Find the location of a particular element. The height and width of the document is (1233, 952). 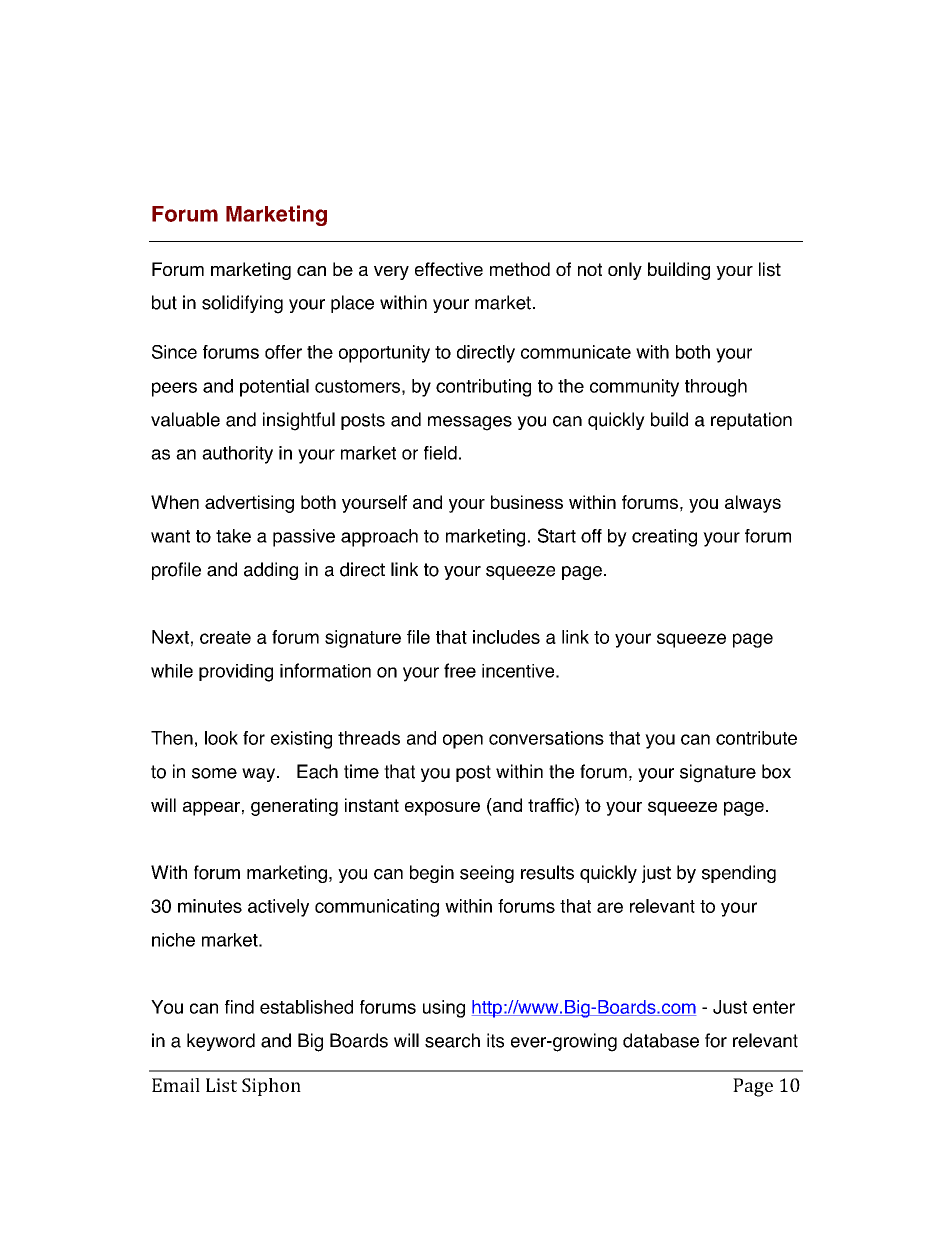

contribute is located at coordinates (756, 738).
